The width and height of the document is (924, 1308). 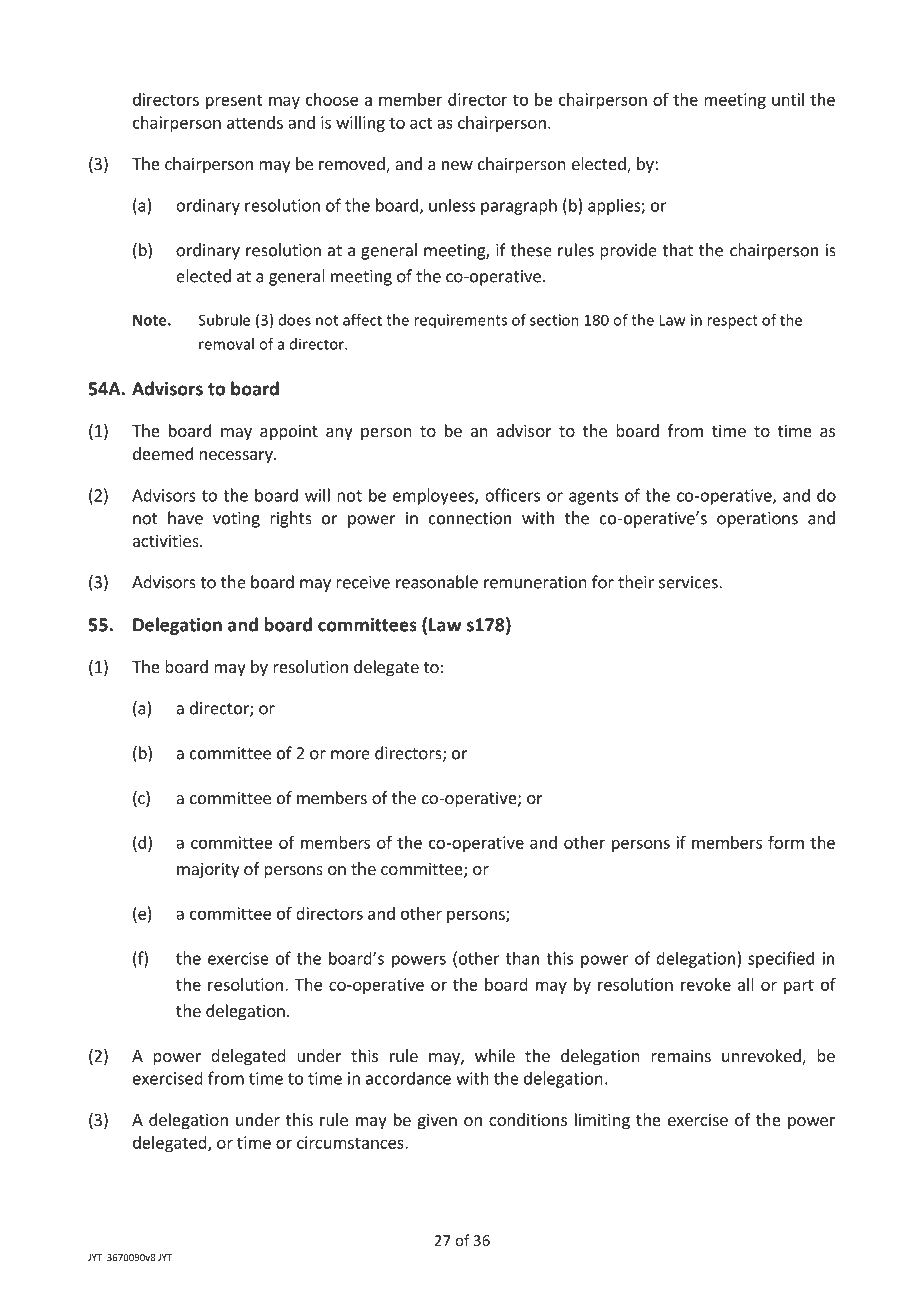 I want to click on specified, so click(x=781, y=959).
